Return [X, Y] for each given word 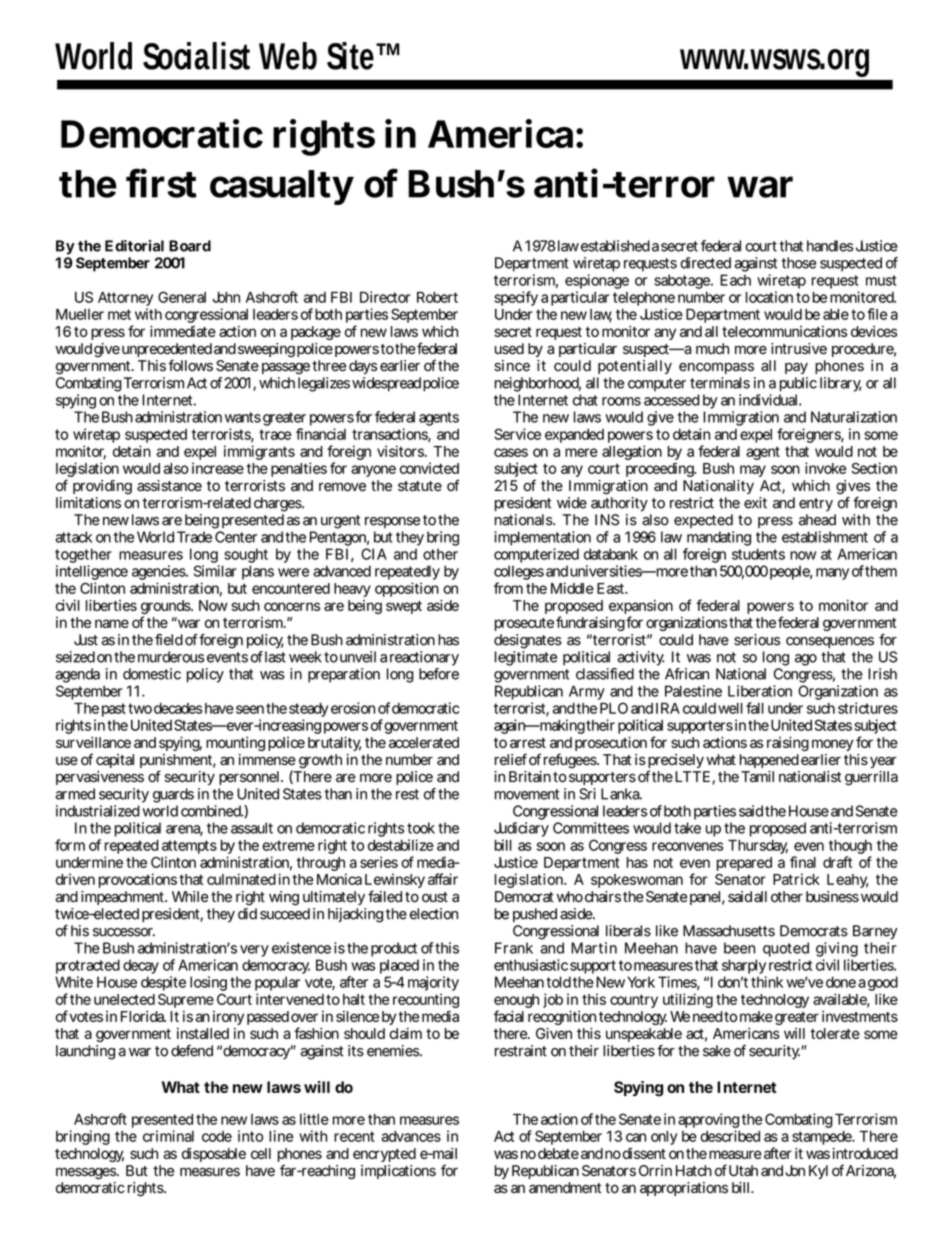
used [509, 349]
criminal [168, 1136]
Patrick [796, 879]
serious [757, 640]
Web [288, 56]
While [190, 897]
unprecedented [167, 351]
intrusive [799, 349]
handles [830, 246]
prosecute [524, 624]
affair [443, 879]
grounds [167, 608]
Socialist [196, 56]
